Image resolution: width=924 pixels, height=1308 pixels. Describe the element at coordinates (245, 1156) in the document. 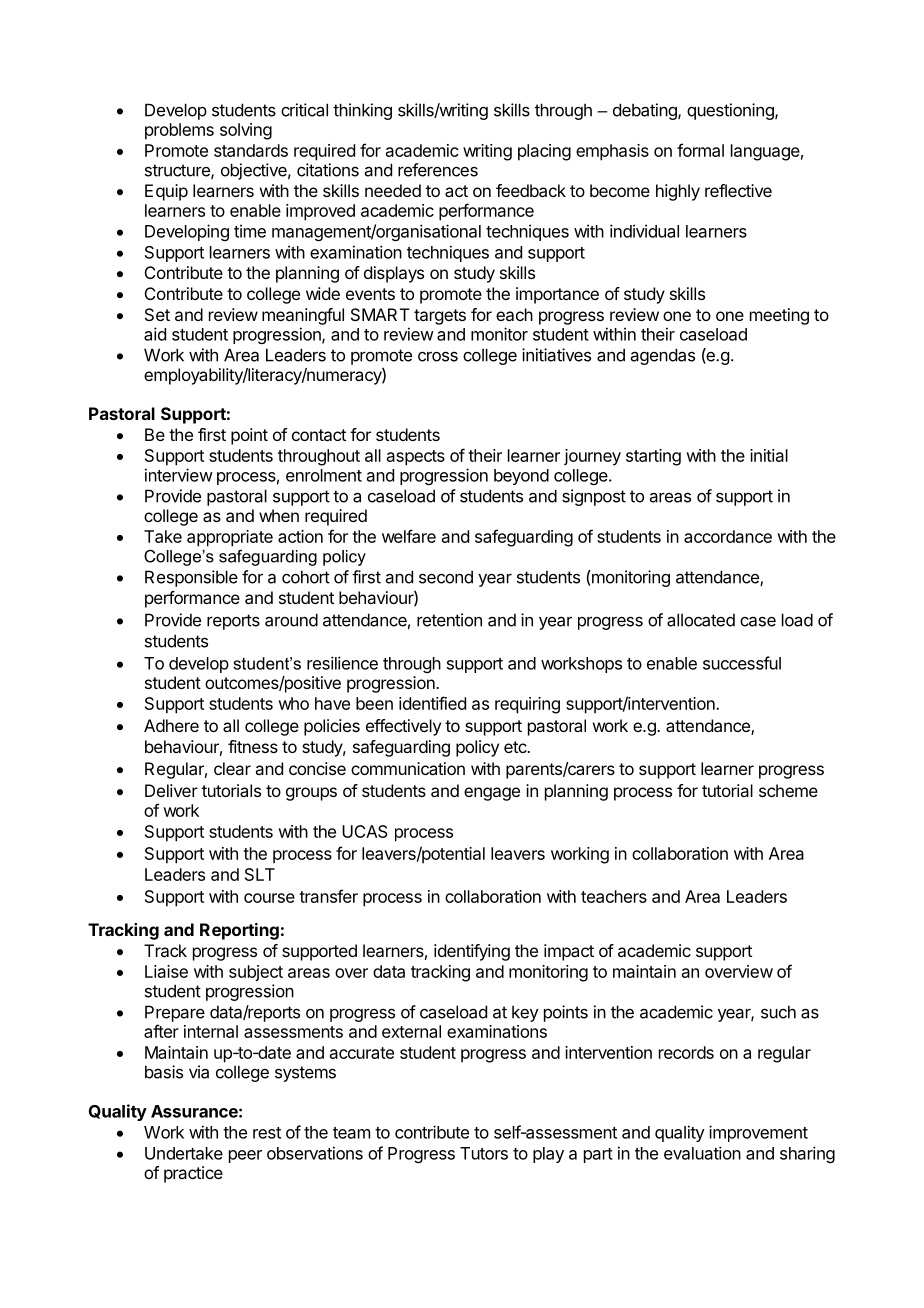

I see `peer` at that location.
